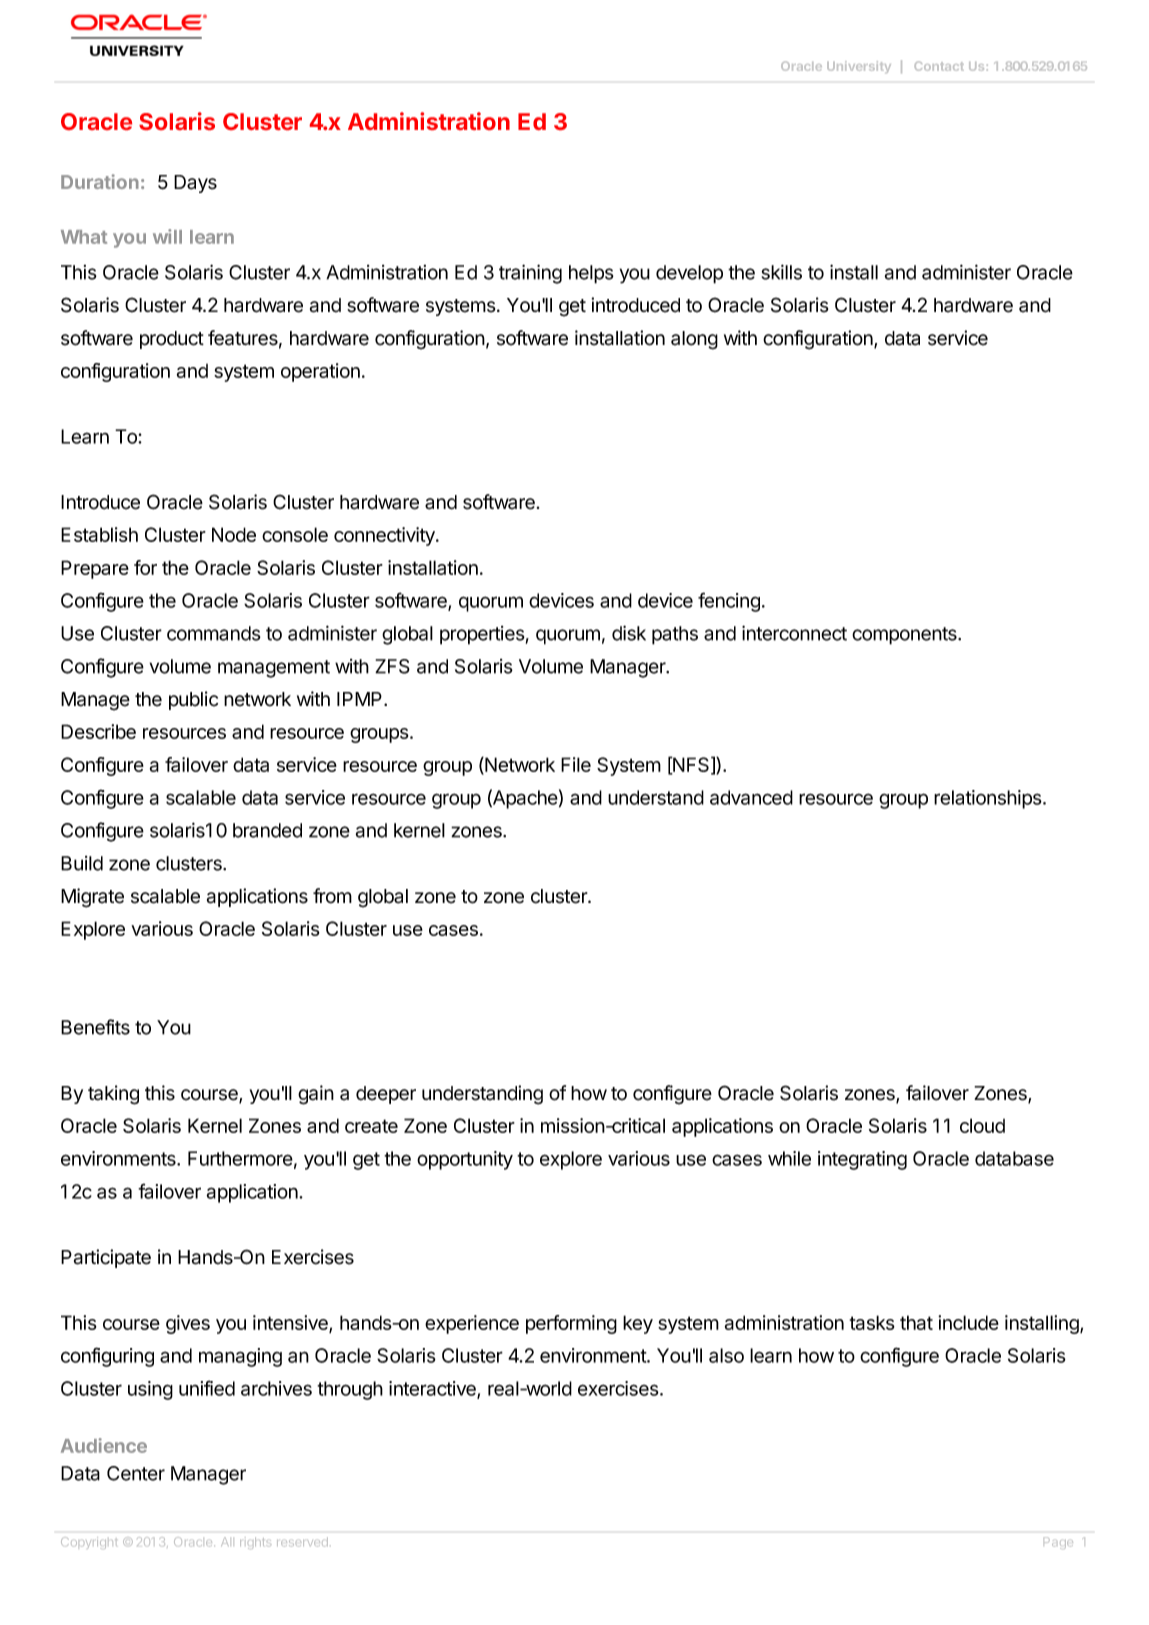 This screenshot has width=1149, height=1625. What do you see at coordinates (989, 799) in the screenshot?
I see `relationships` at bounding box center [989, 799].
